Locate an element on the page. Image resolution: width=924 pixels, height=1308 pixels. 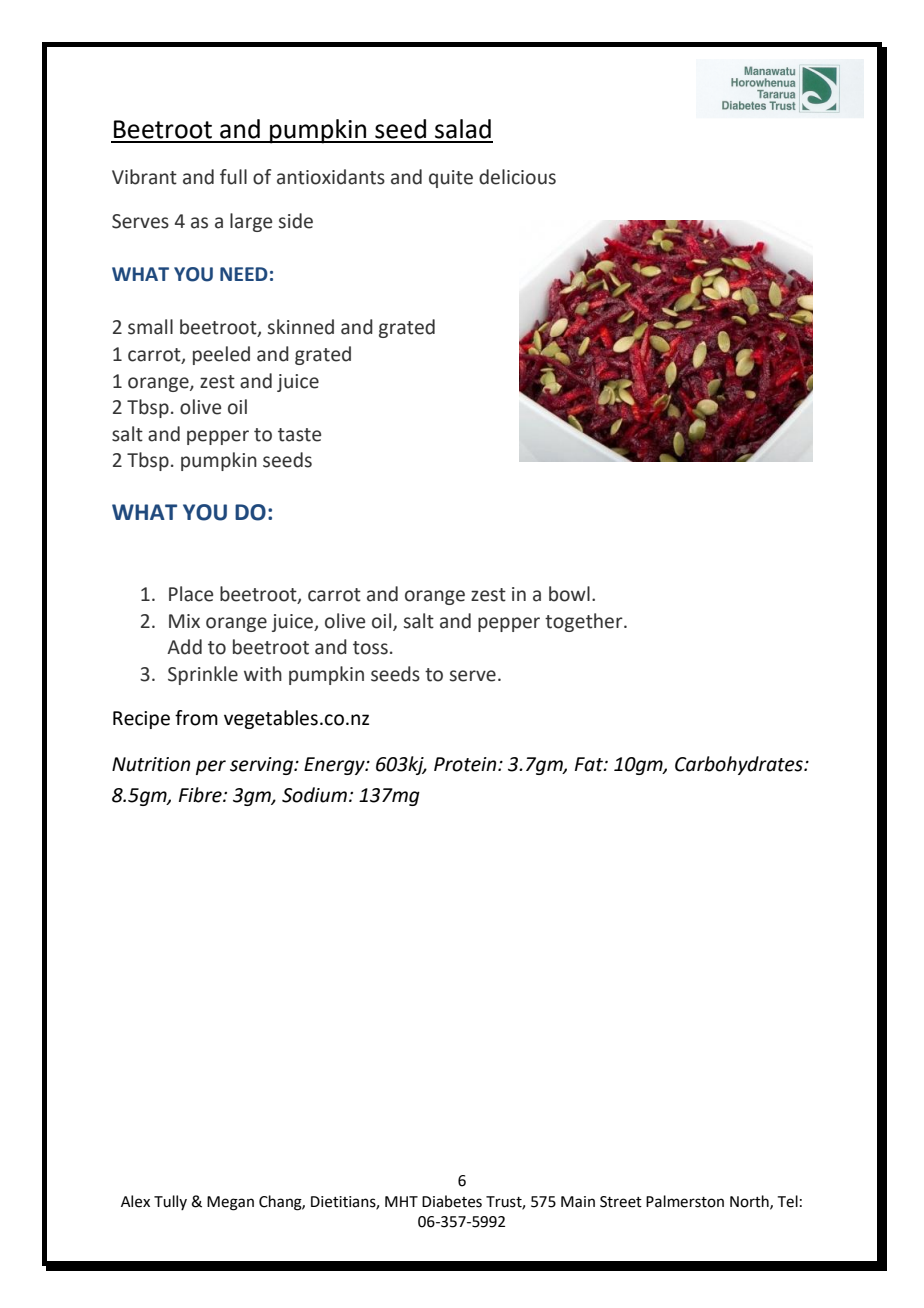
Diabetes is located at coordinates (452, 1201).
